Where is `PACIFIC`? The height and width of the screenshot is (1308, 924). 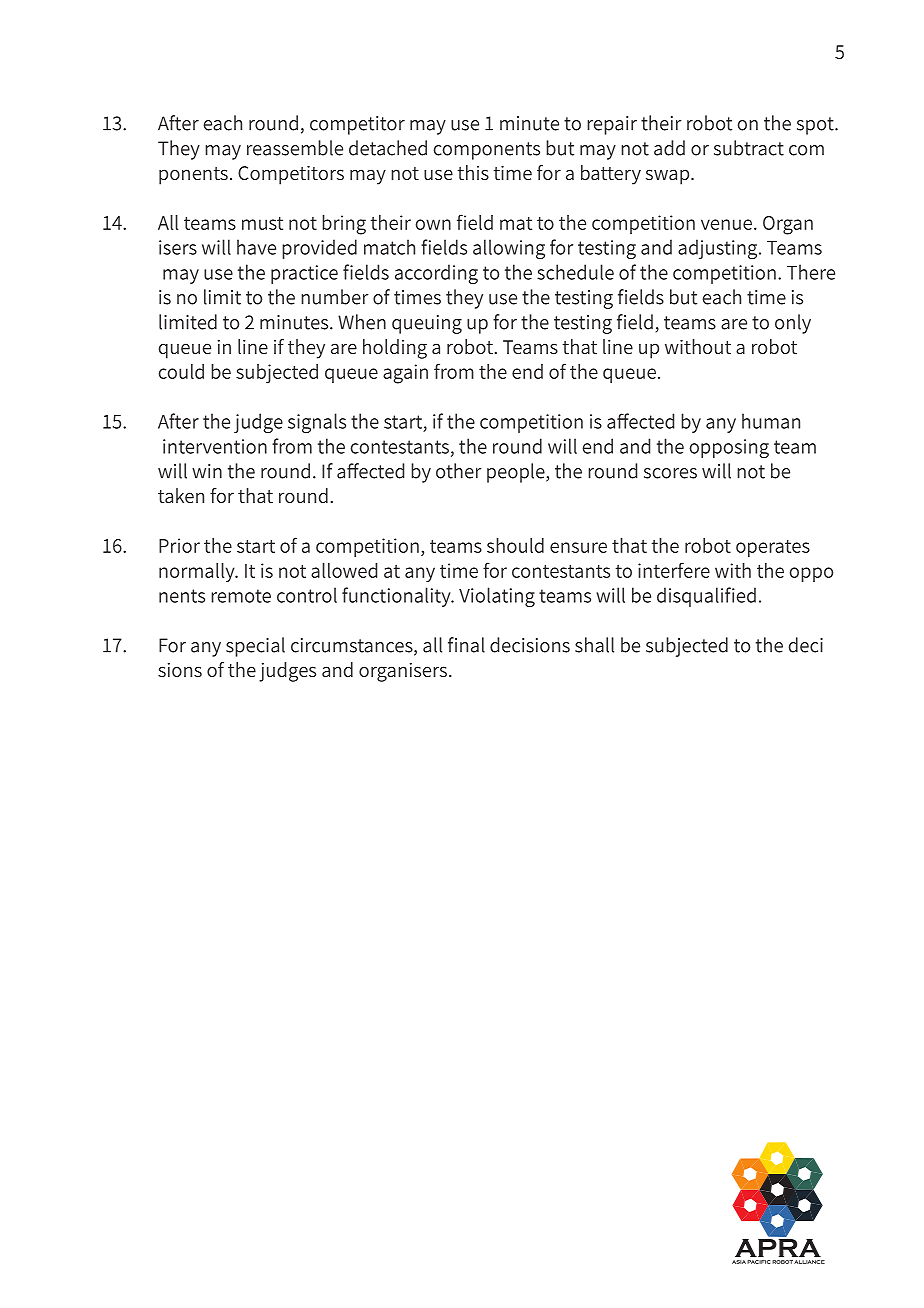 PACIFIC is located at coordinates (758, 1262).
